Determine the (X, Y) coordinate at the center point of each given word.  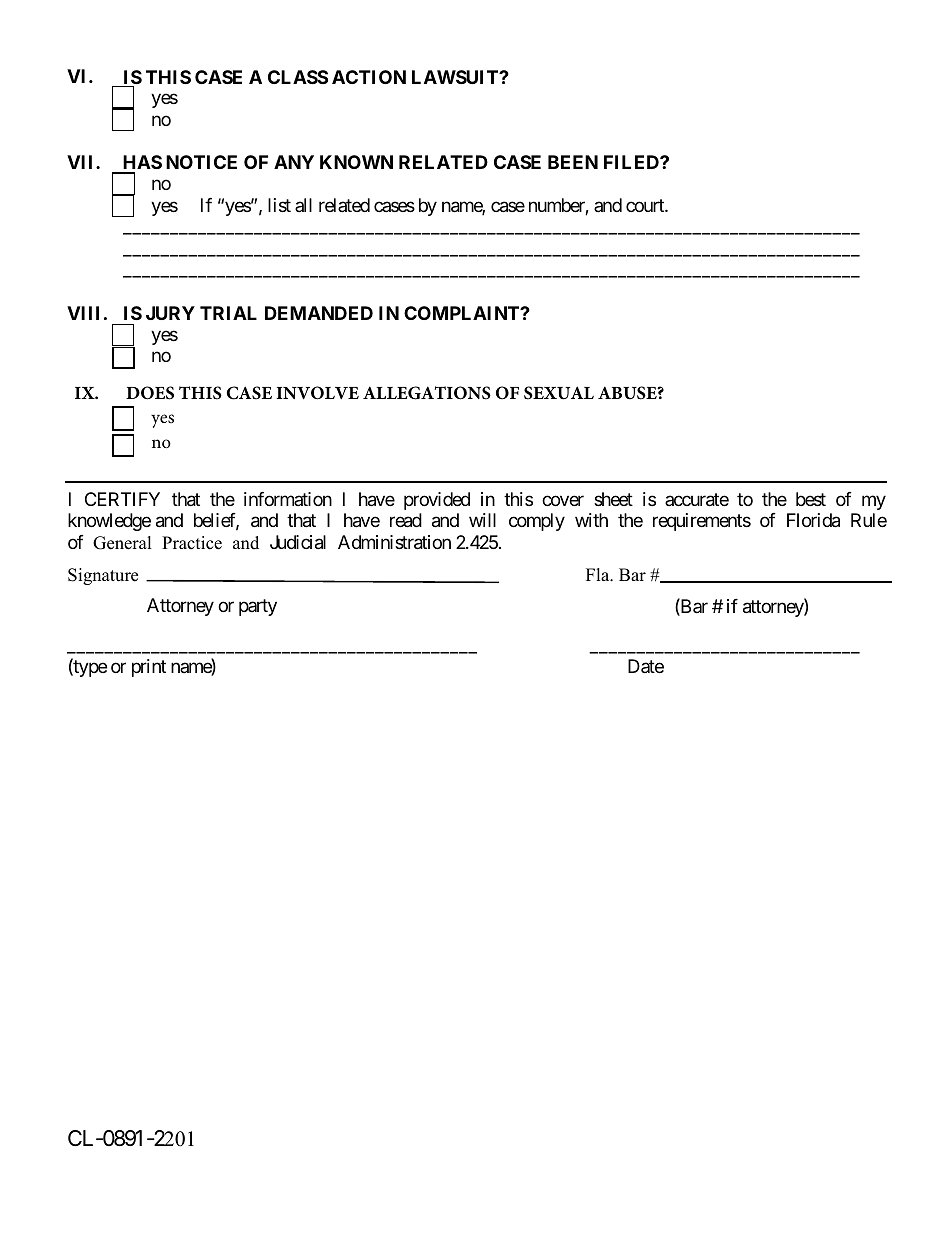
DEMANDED (319, 313)
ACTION (369, 77)
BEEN (573, 162)
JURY (170, 313)
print (149, 668)
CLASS (298, 77)
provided (437, 501)
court (646, 205)
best (811, 499)
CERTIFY (122, 499)
